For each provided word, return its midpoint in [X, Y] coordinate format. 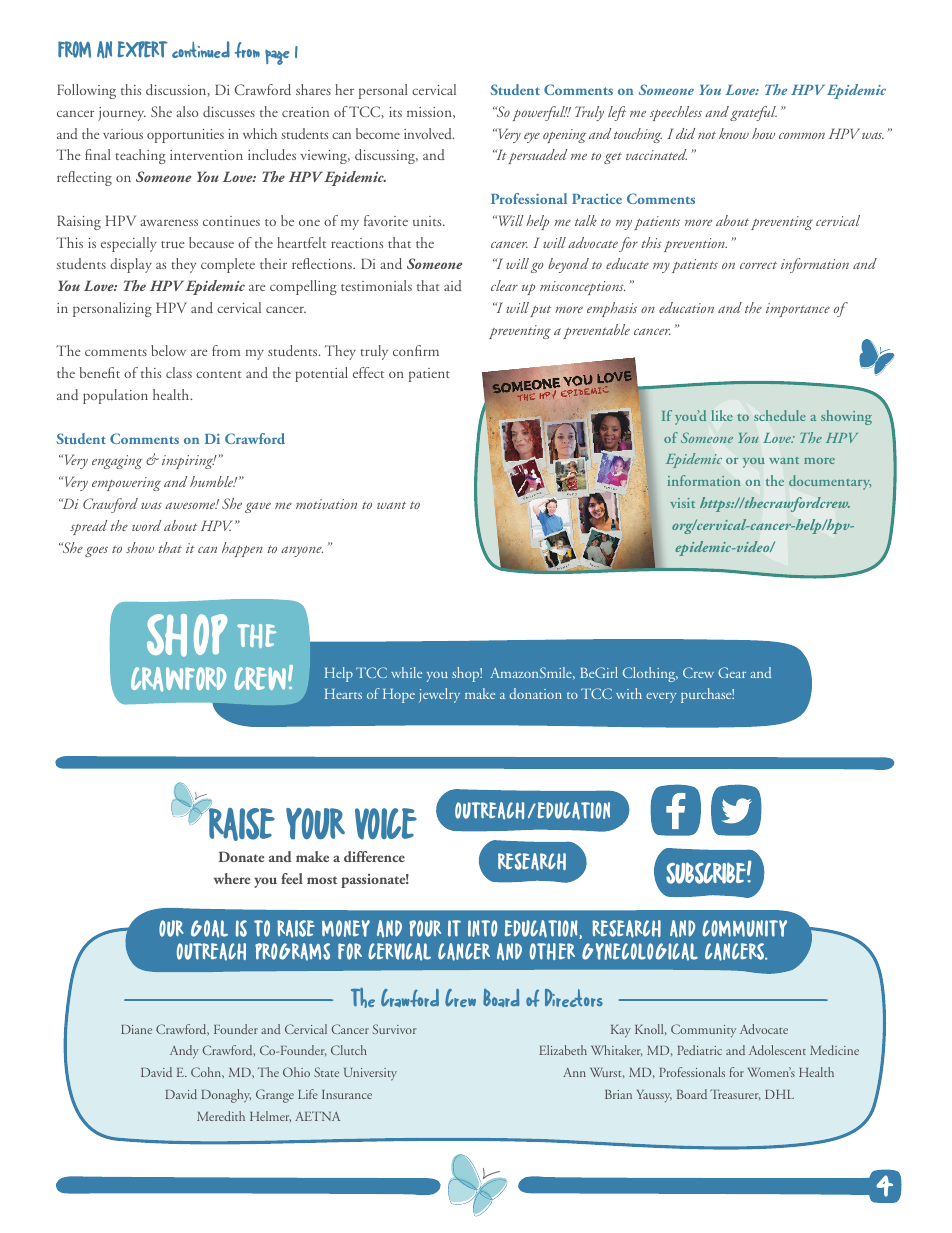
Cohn [207, 1073]
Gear [732, 672]
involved [429, 133]
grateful [753, 113]
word [146, 525]
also [187, 111]
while [406, 672]
